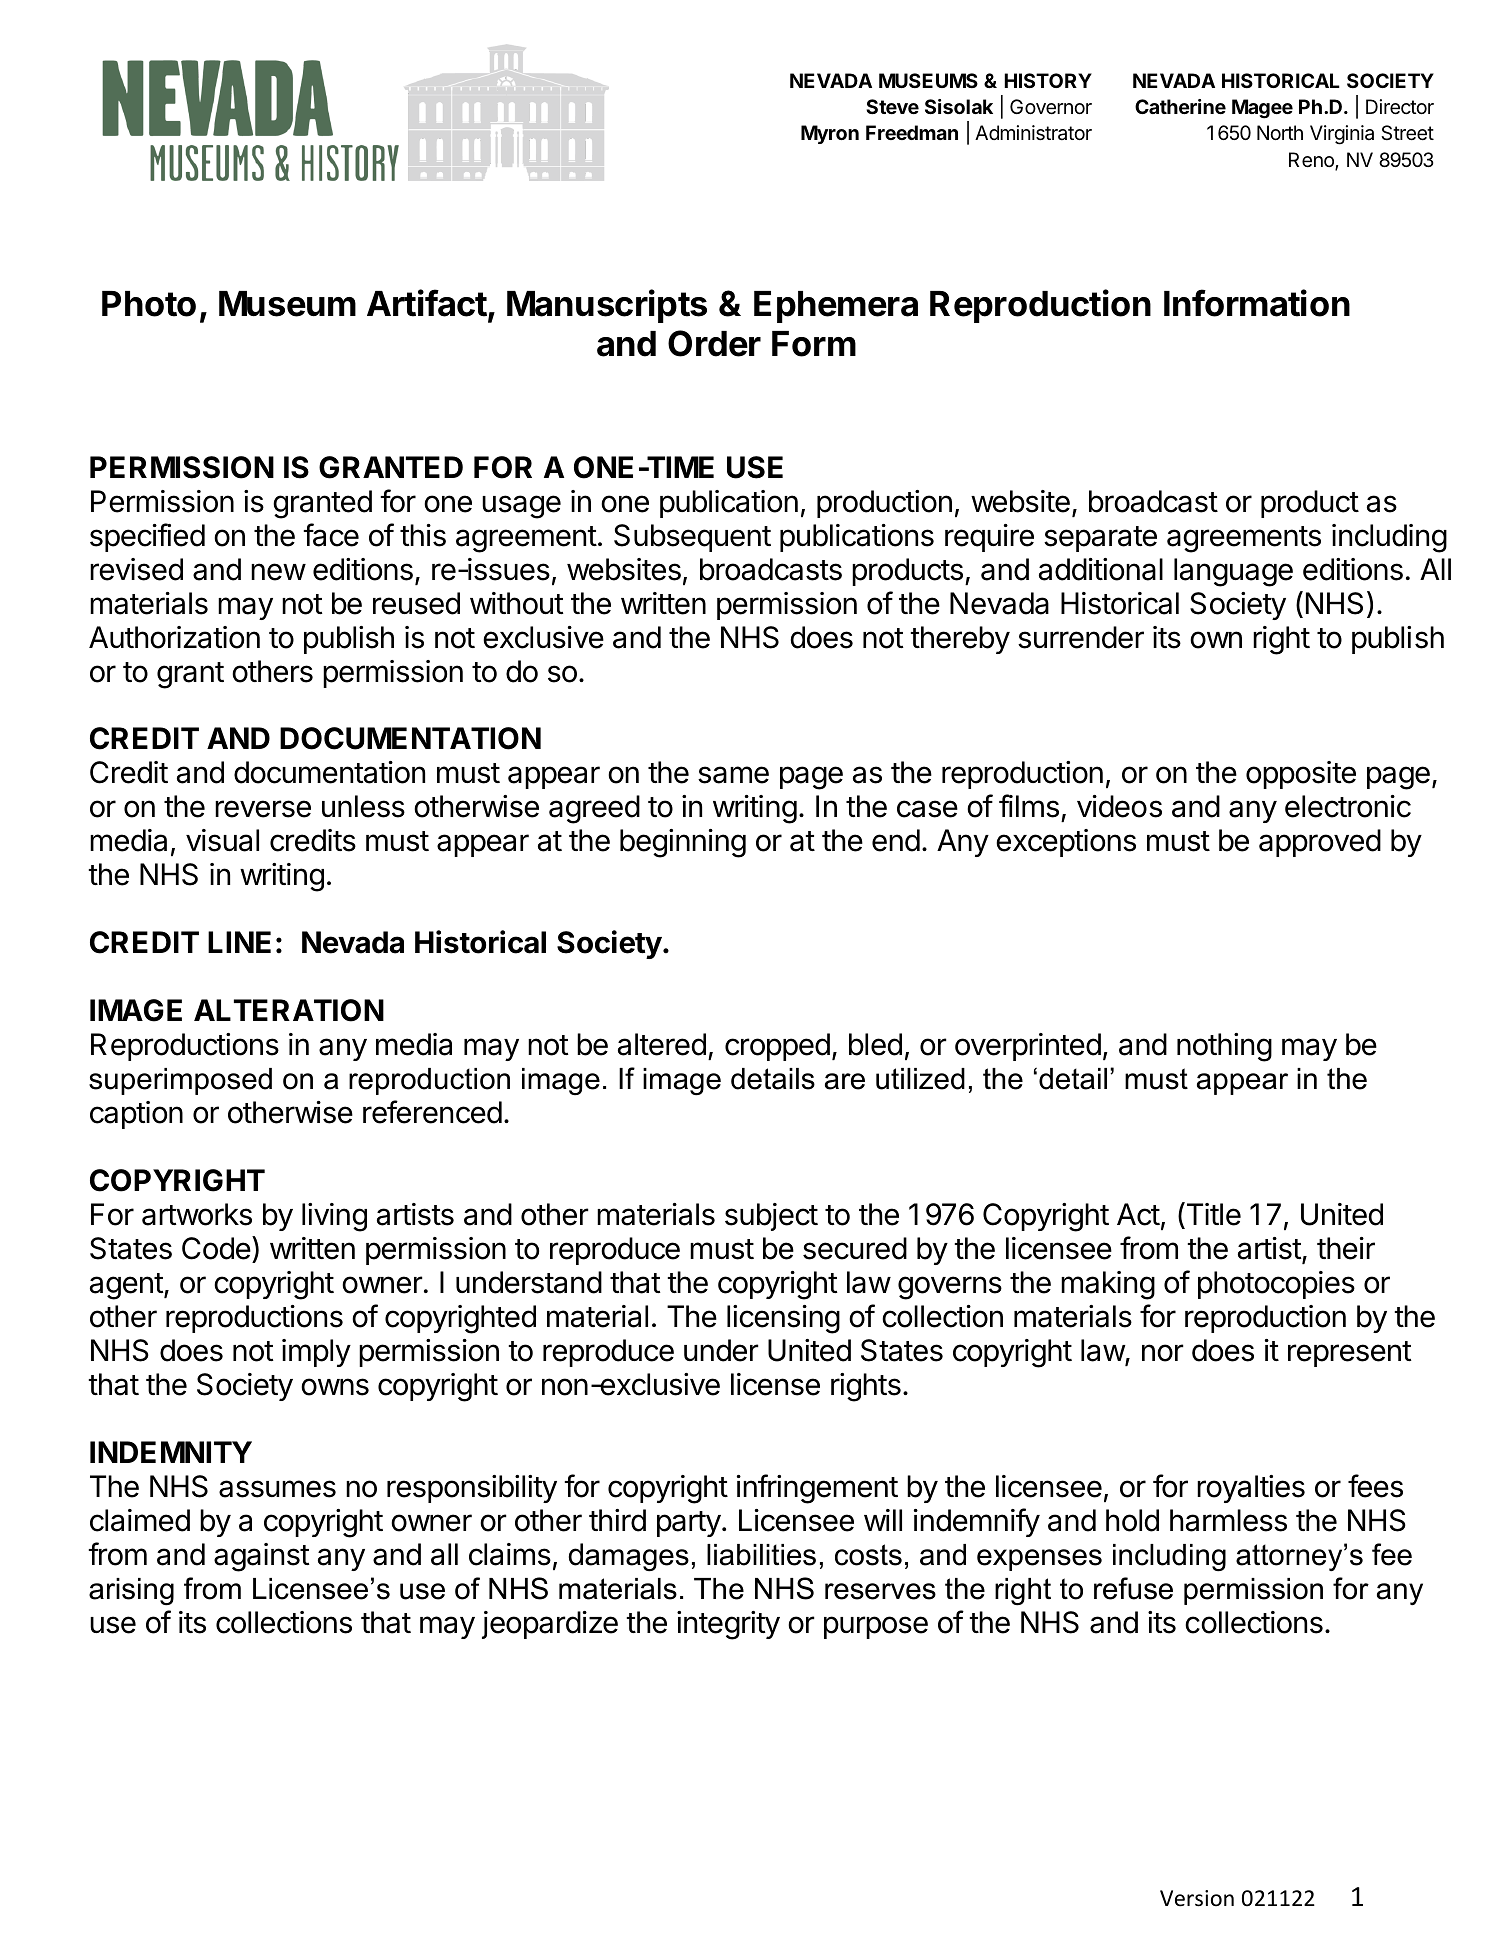 The height and width of the screenshot is (1950, 1506). What do you see at coordinates (216, 1248) in the screenshot?
I see `Code` at bounding box center [216, 1248].
